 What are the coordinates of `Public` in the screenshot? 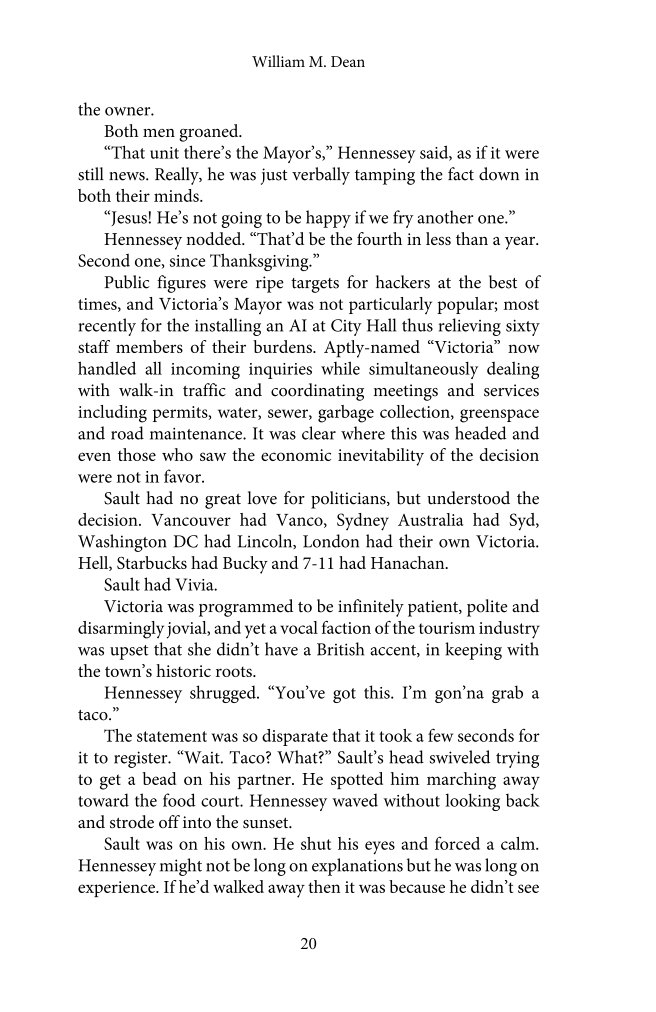 It's located at (127, 282).
